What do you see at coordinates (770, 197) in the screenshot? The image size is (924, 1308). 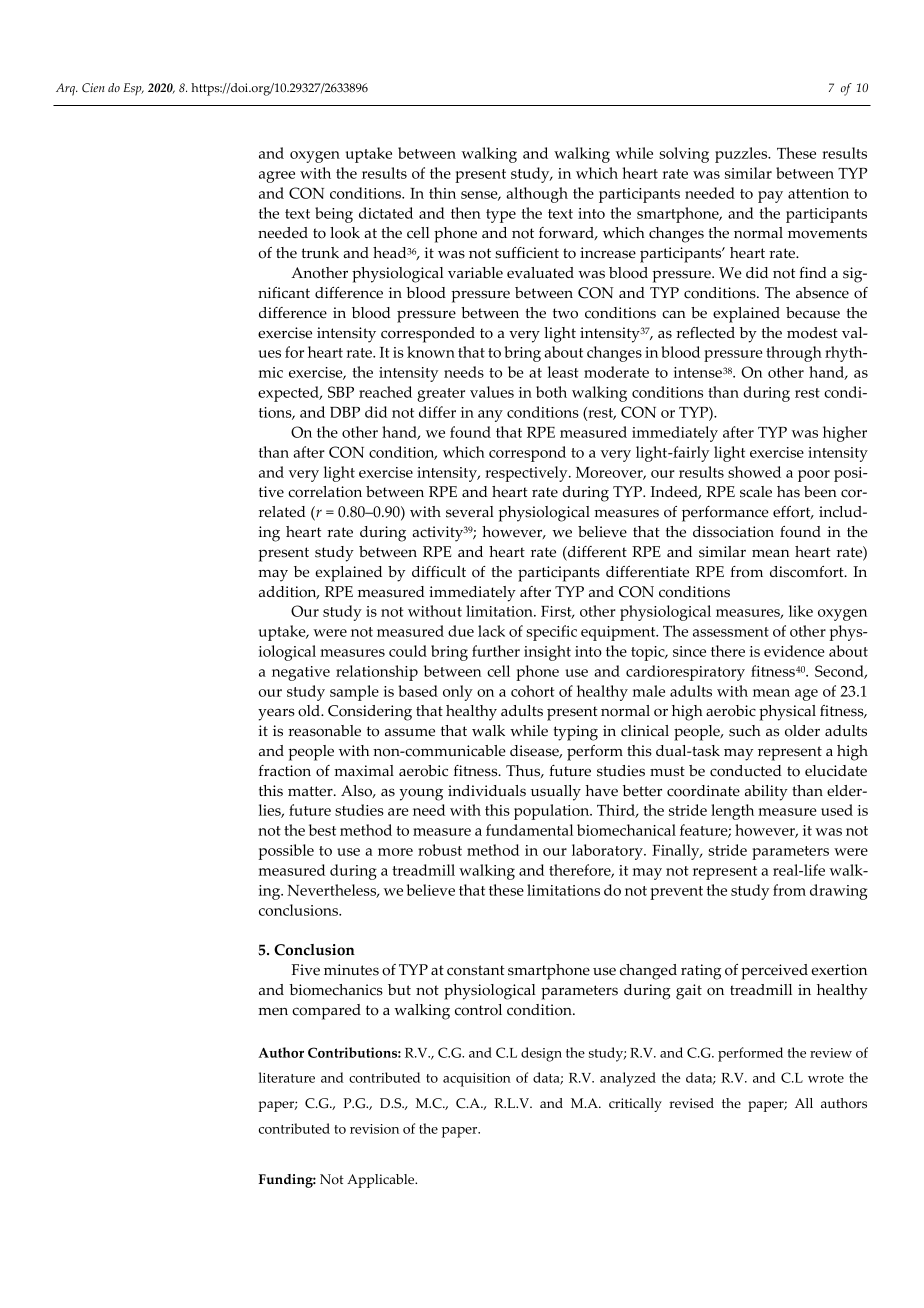 I see `pay` at bounding box center [770, 197].
